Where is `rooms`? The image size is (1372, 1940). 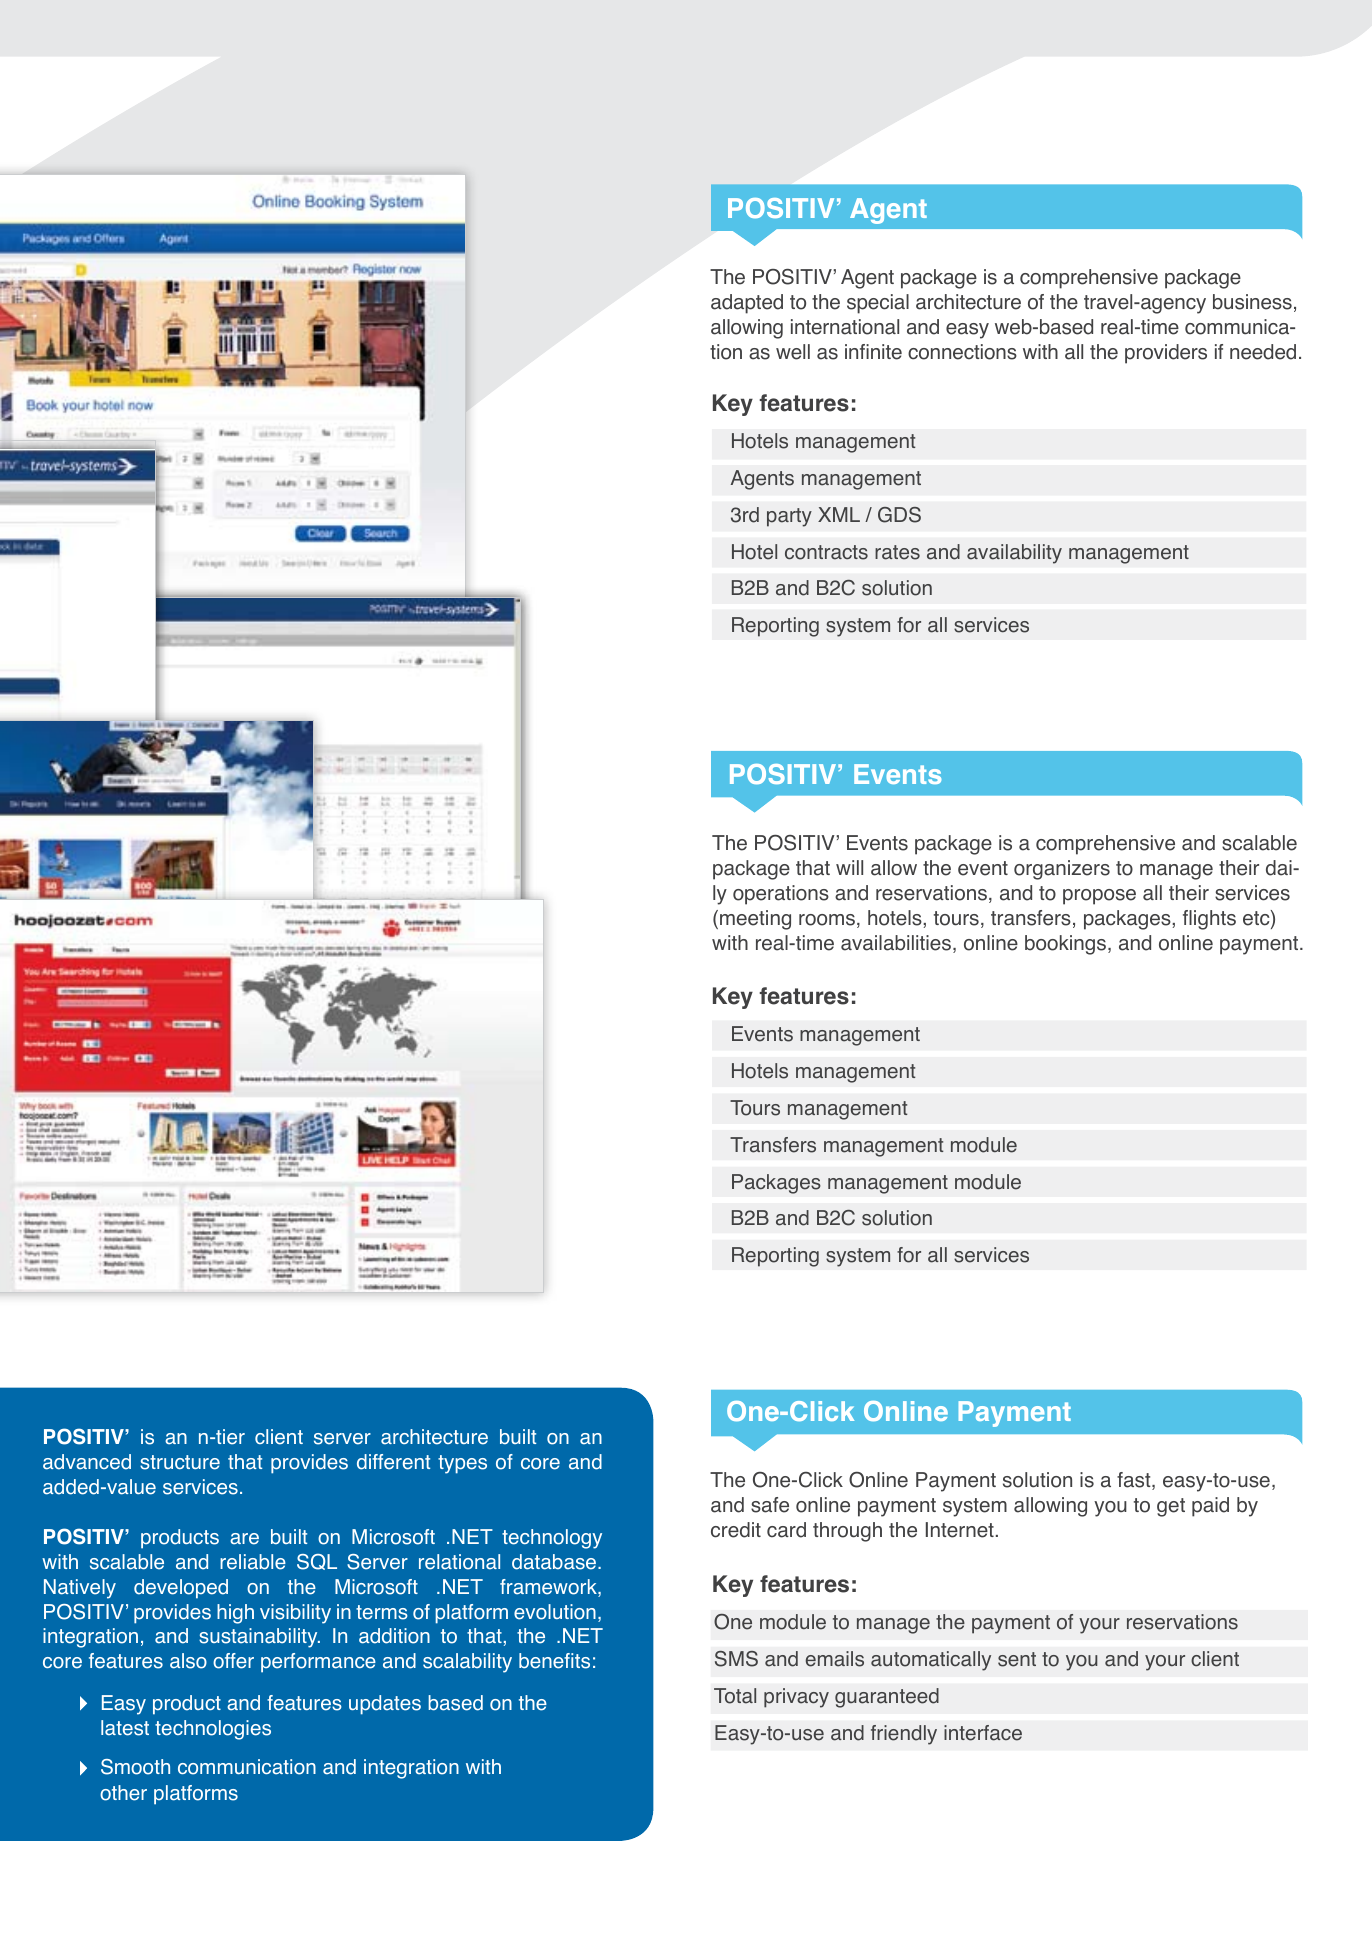 rooms is located at coordinates (827, 920).
